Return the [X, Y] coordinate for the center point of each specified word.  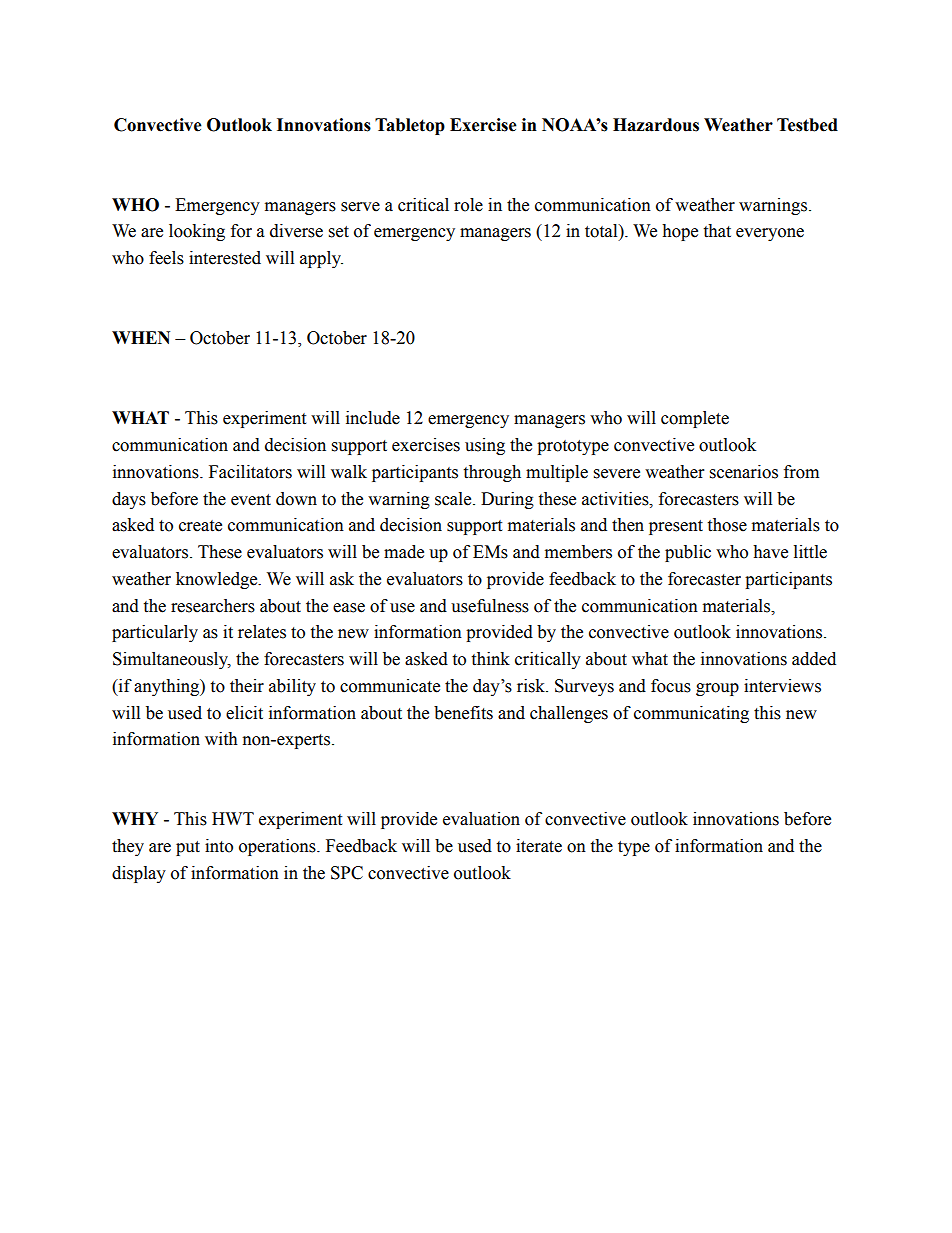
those [727, 525]
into [219, 846]
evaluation [481, 819]
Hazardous [656, 125]
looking [197, 232]
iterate [539, 846]
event [251, 500]
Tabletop [410, 126]
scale [454, 499]
